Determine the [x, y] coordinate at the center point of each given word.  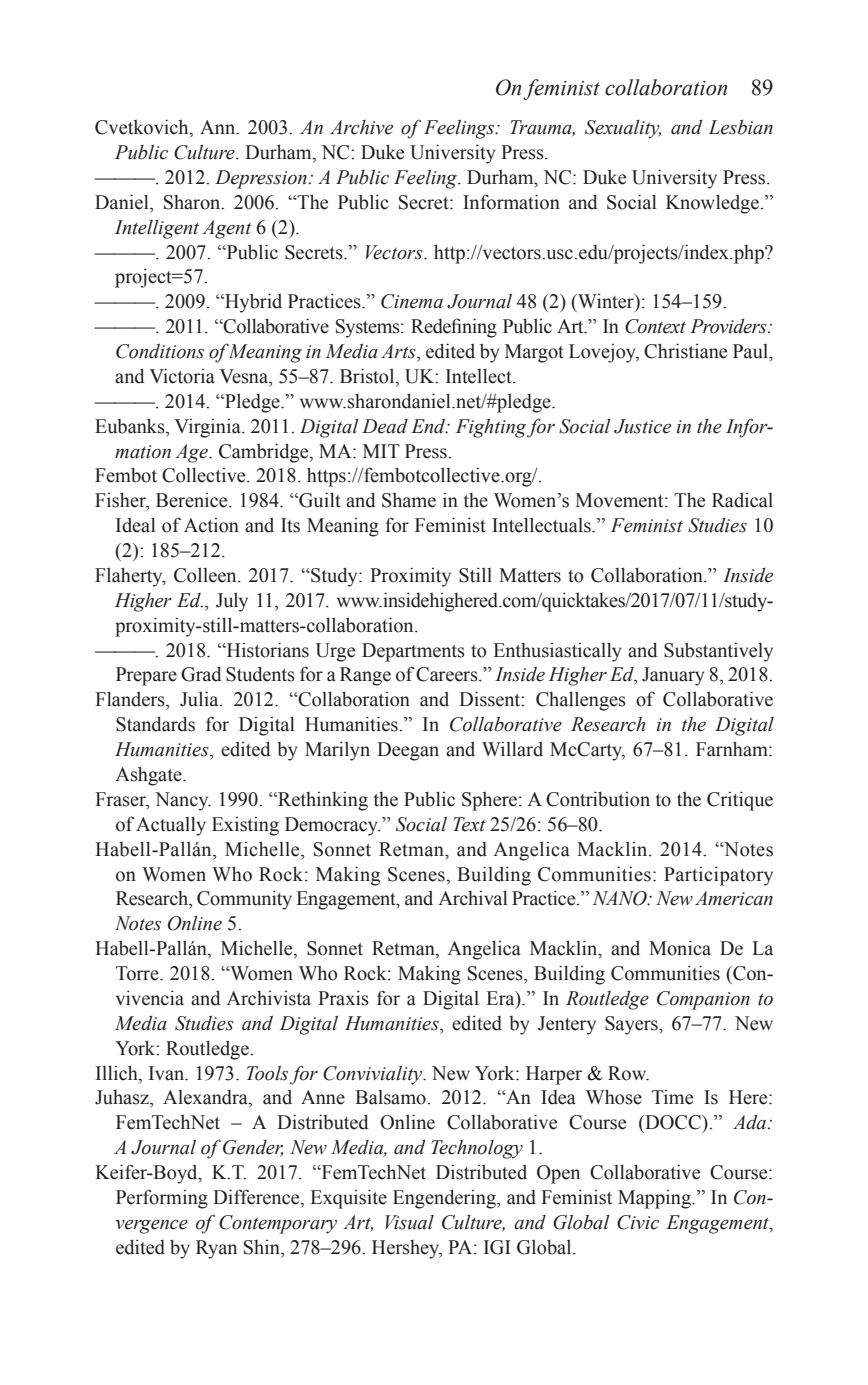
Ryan [216, 1249]
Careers [448, 674]
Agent [227, 229]
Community [244, 900]
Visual [409, 1222]
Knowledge [713, 204]
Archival [473, 898]
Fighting [491, 428]
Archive [361, 127]
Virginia [208, 428]
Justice [642, 426]
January [673, 676]
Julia [200, 699]
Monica [680, 948]
